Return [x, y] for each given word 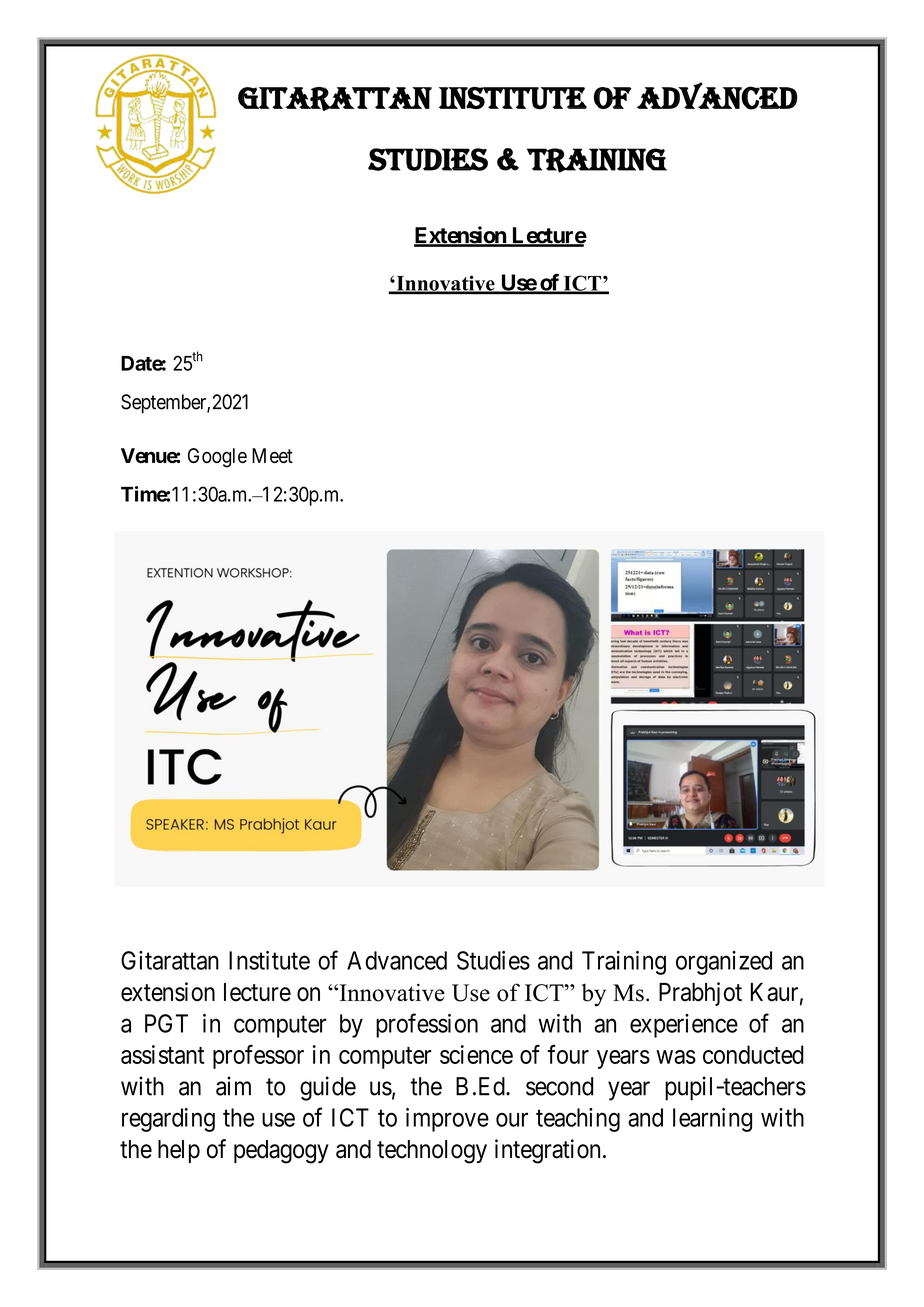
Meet [272, 455]
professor [258, 1057]
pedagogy [281, 1152]
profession [427, 1025]
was [676, 1057]
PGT [166, 1023]
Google [217, 458]
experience [684, 1026]
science [476, 1054]
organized [724, 963]
